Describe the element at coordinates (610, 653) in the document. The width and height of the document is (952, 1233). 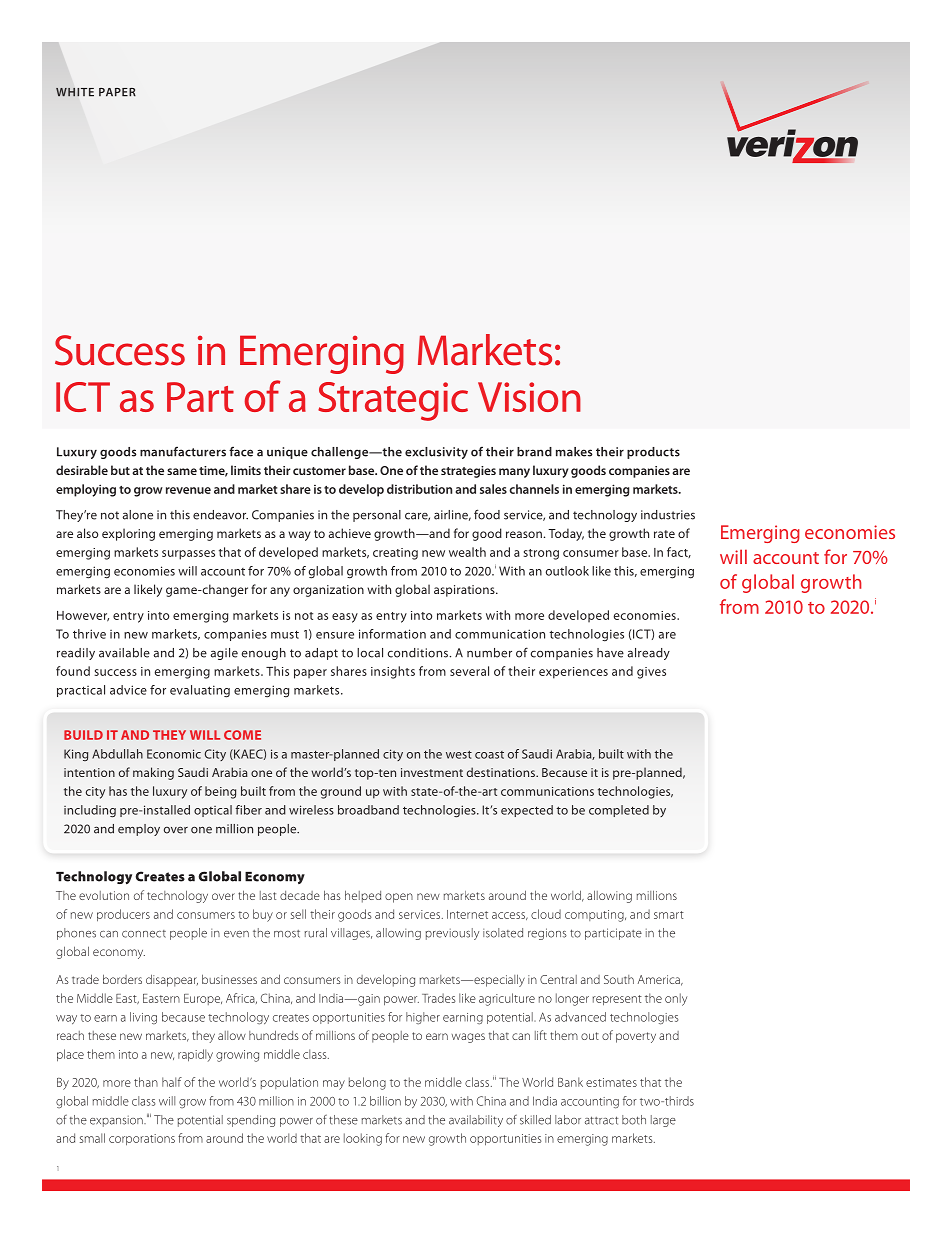
I see `have` at that location.
